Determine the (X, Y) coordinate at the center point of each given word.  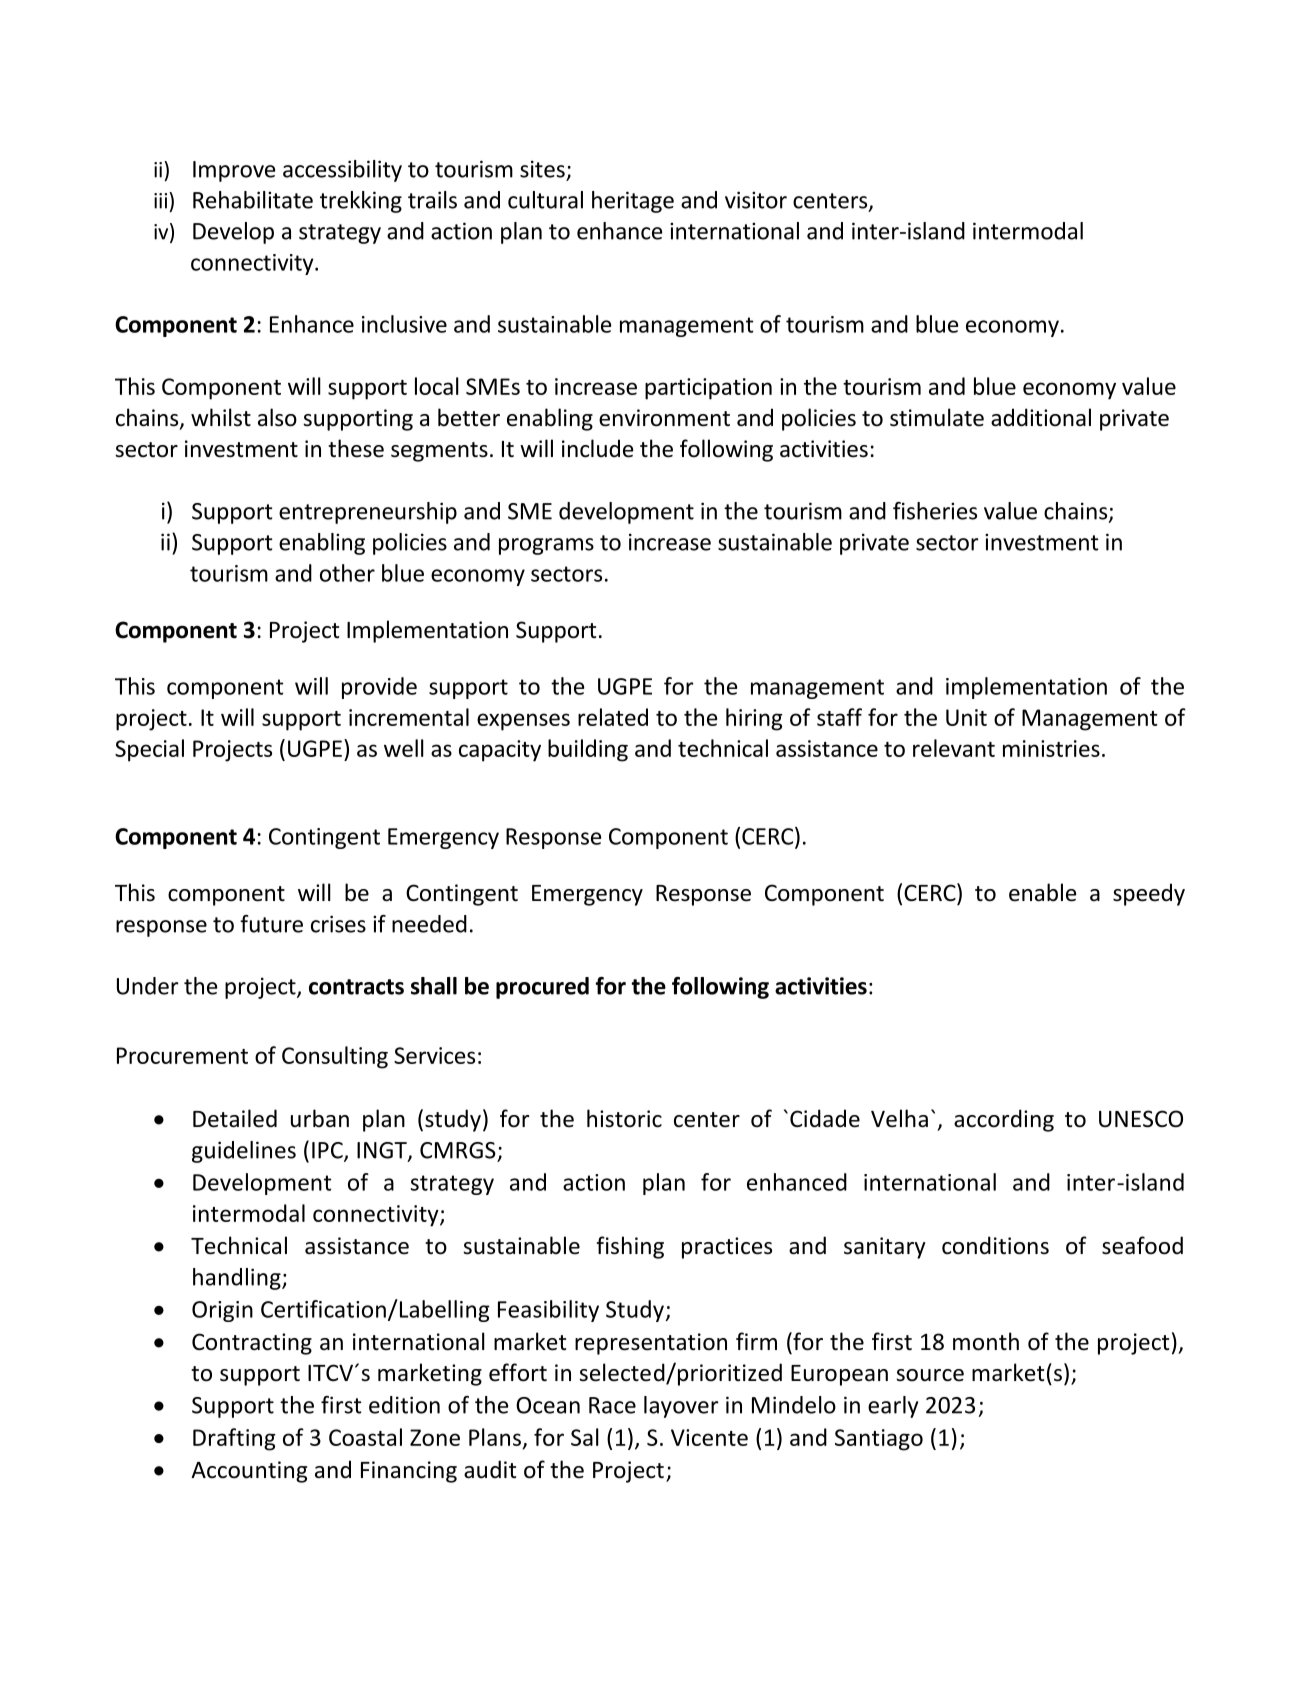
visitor (756, 200)
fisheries (935, 511)
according (1004, 1120)
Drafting (234, 1439)
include (597, 448)
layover (681, 1407)
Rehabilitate (253, 200)
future (271, 924)
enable (1042, 892)
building (588, 750)
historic (624, 1118)
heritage (633, 202)
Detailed (235, 1118)
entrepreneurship (368, 513)
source (930, 1375)
